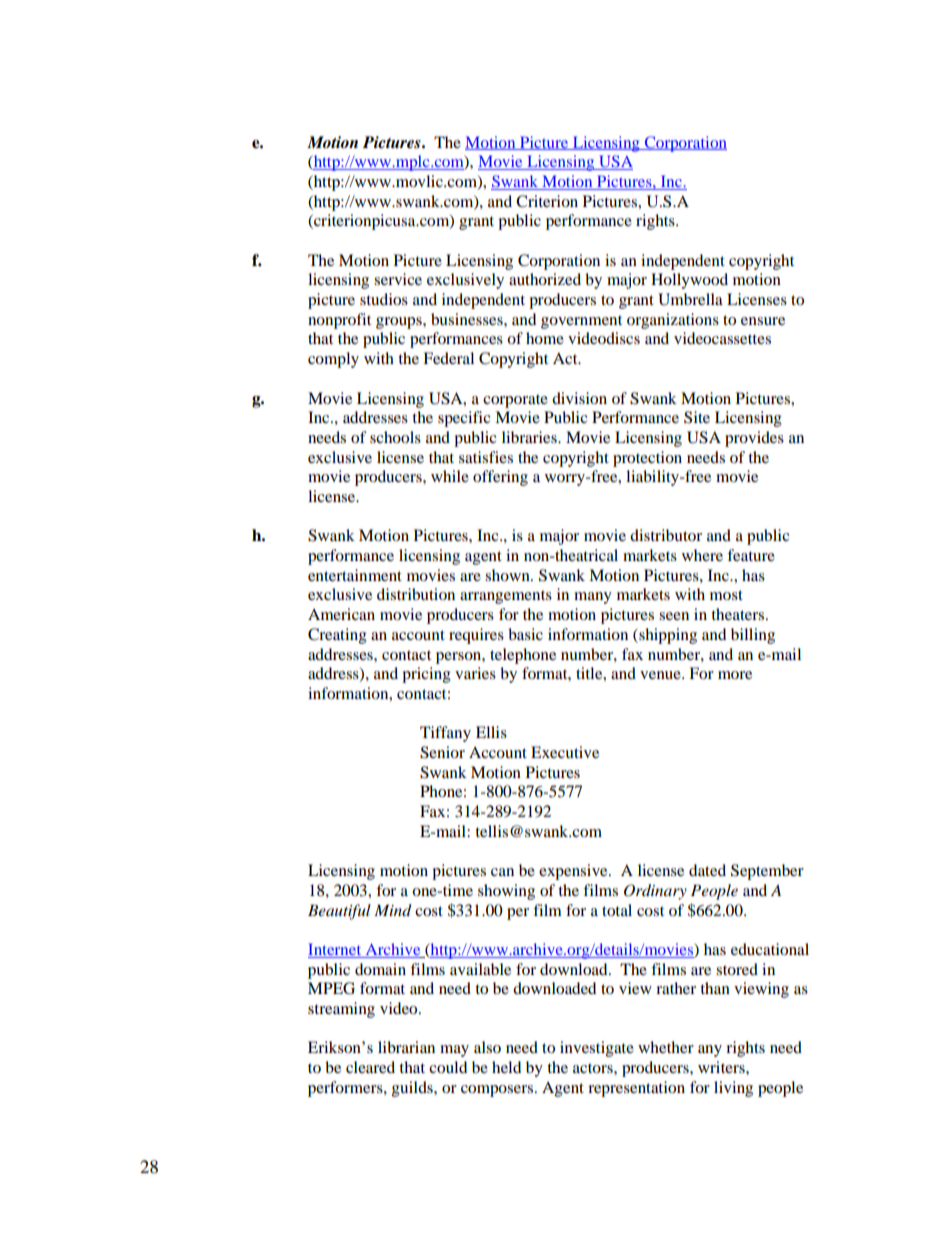  Describe the element at coordinates (707, 870) in the page. I see `dated` at that location.
